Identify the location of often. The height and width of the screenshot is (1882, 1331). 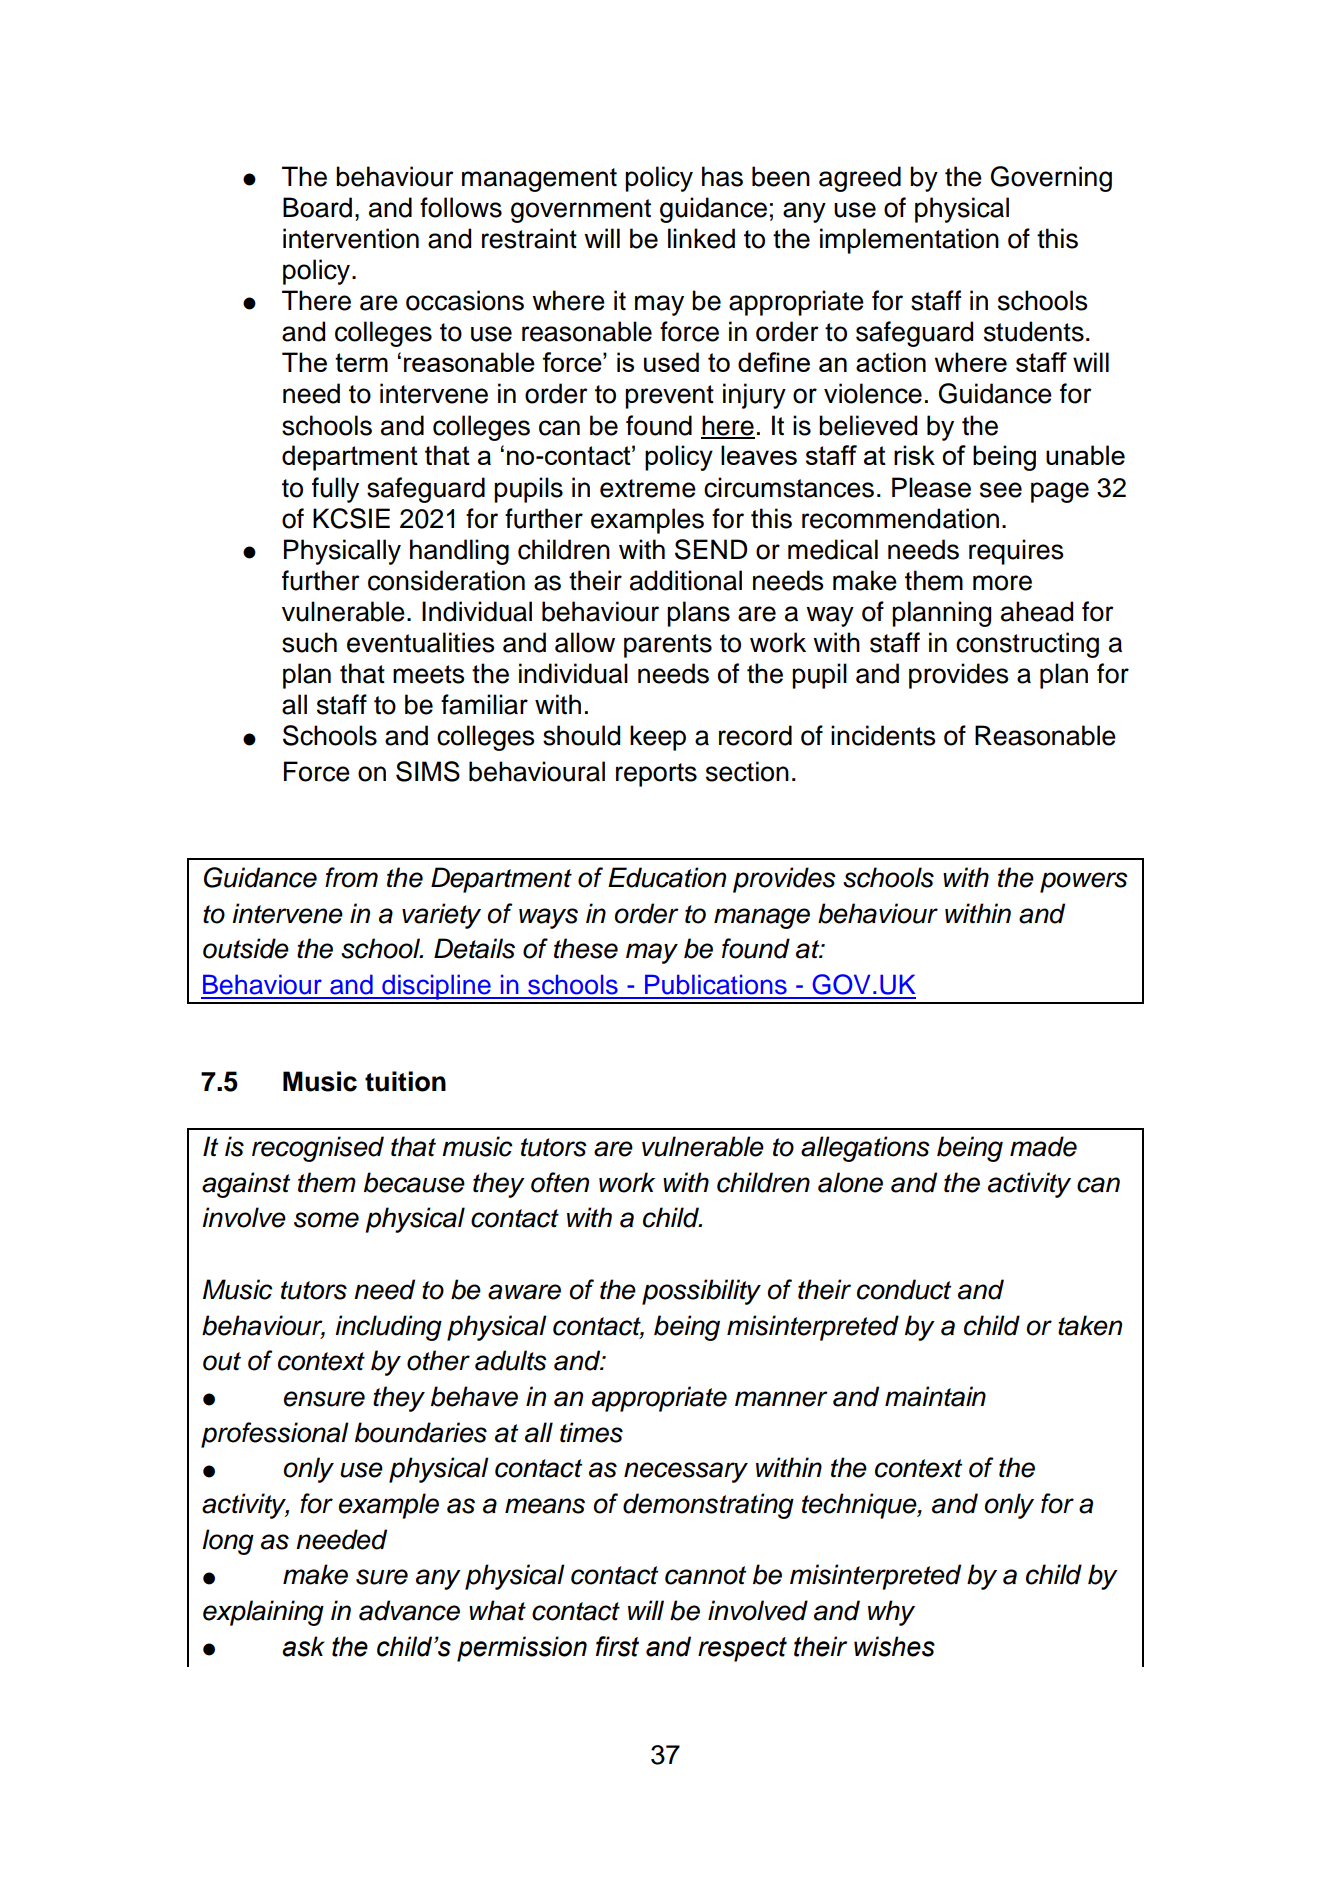
(560, 1182).
